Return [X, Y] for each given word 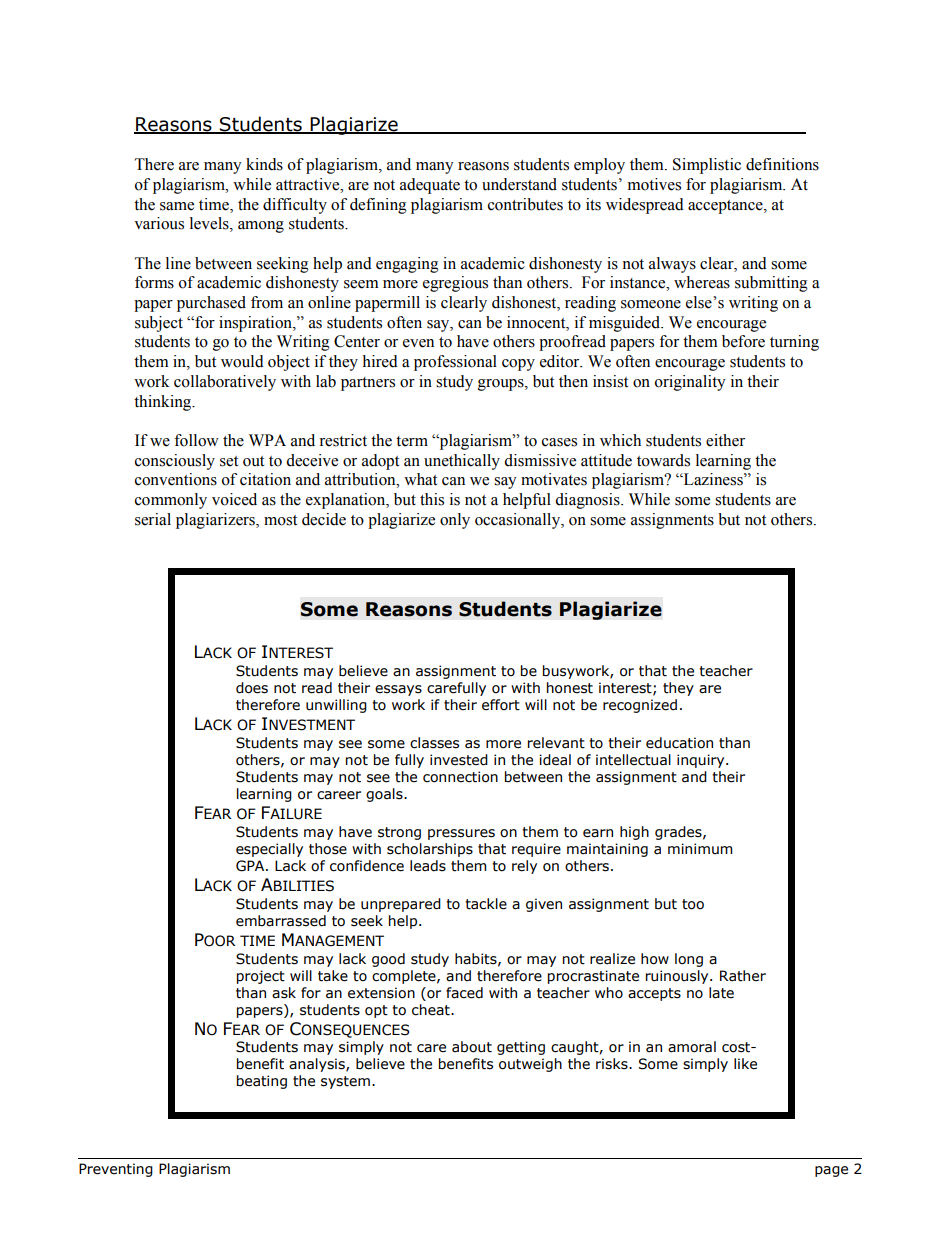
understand [519, 184]
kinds [264, 164]
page [831, 1171]
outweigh [530, 1065]
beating [262, 1082]
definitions [782, 164]
